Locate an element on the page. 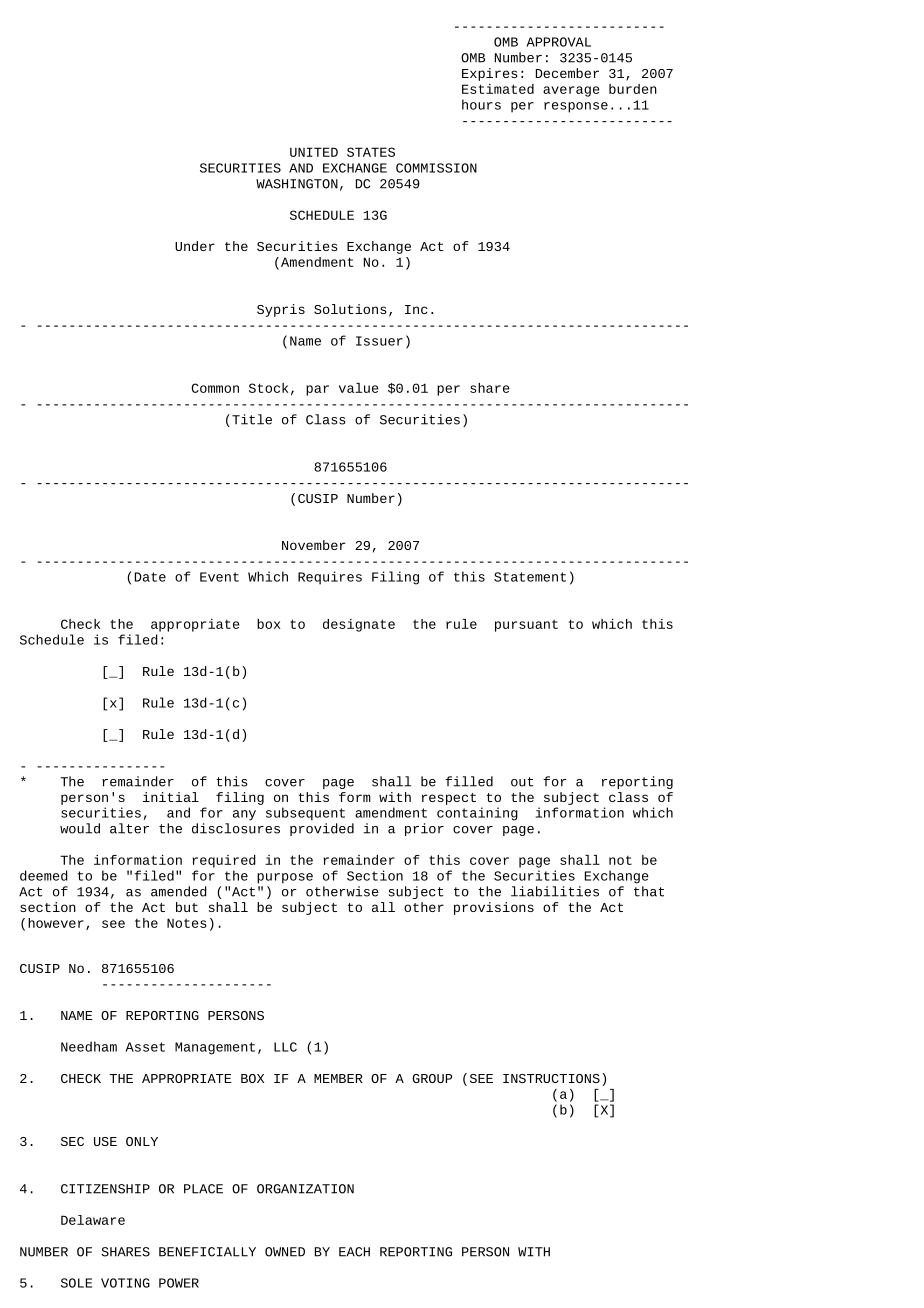 The width and height of the page is (924, 1308). STATES is located at coordinates (371, 152).
